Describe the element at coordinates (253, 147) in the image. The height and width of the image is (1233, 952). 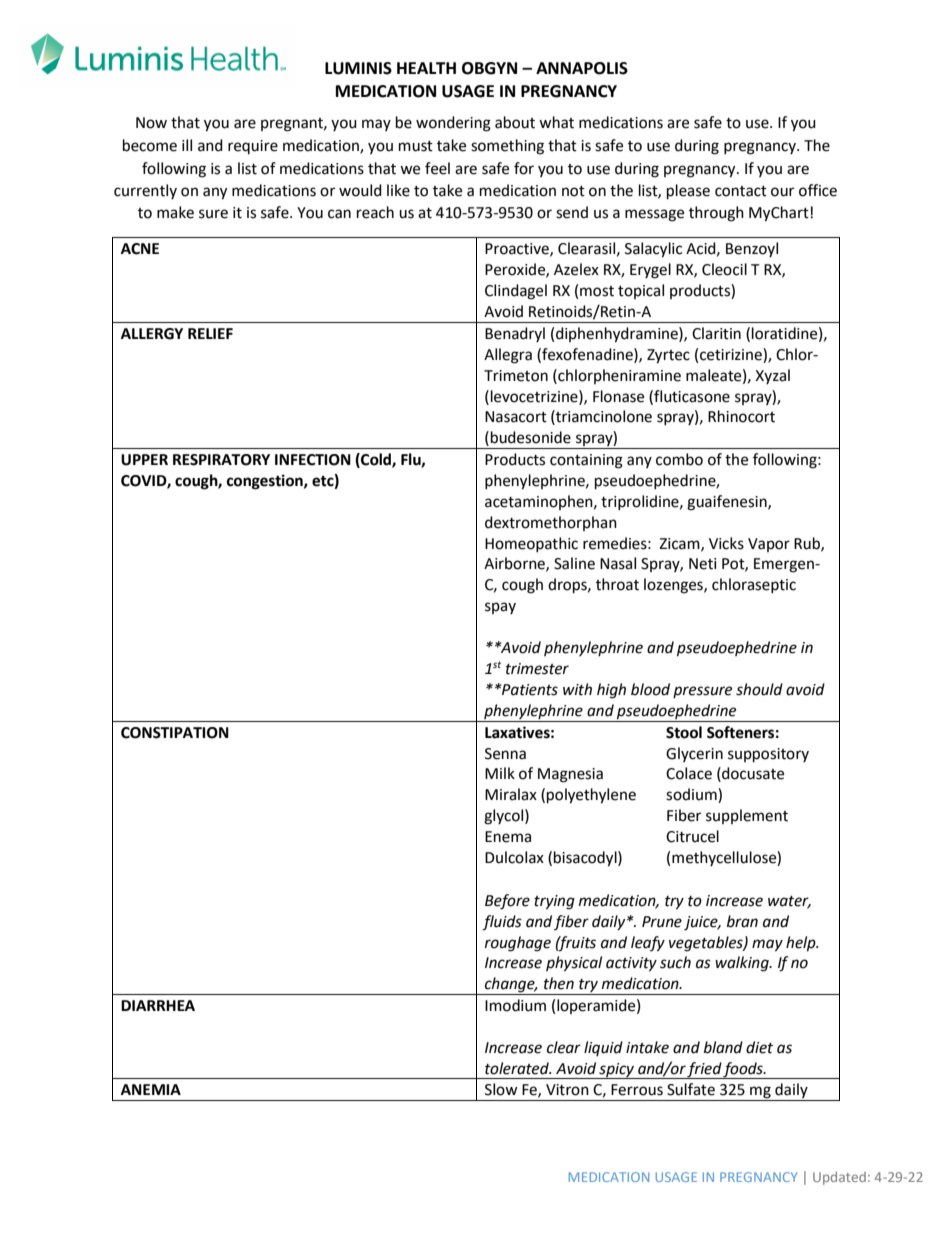
I see `require` at that location.
